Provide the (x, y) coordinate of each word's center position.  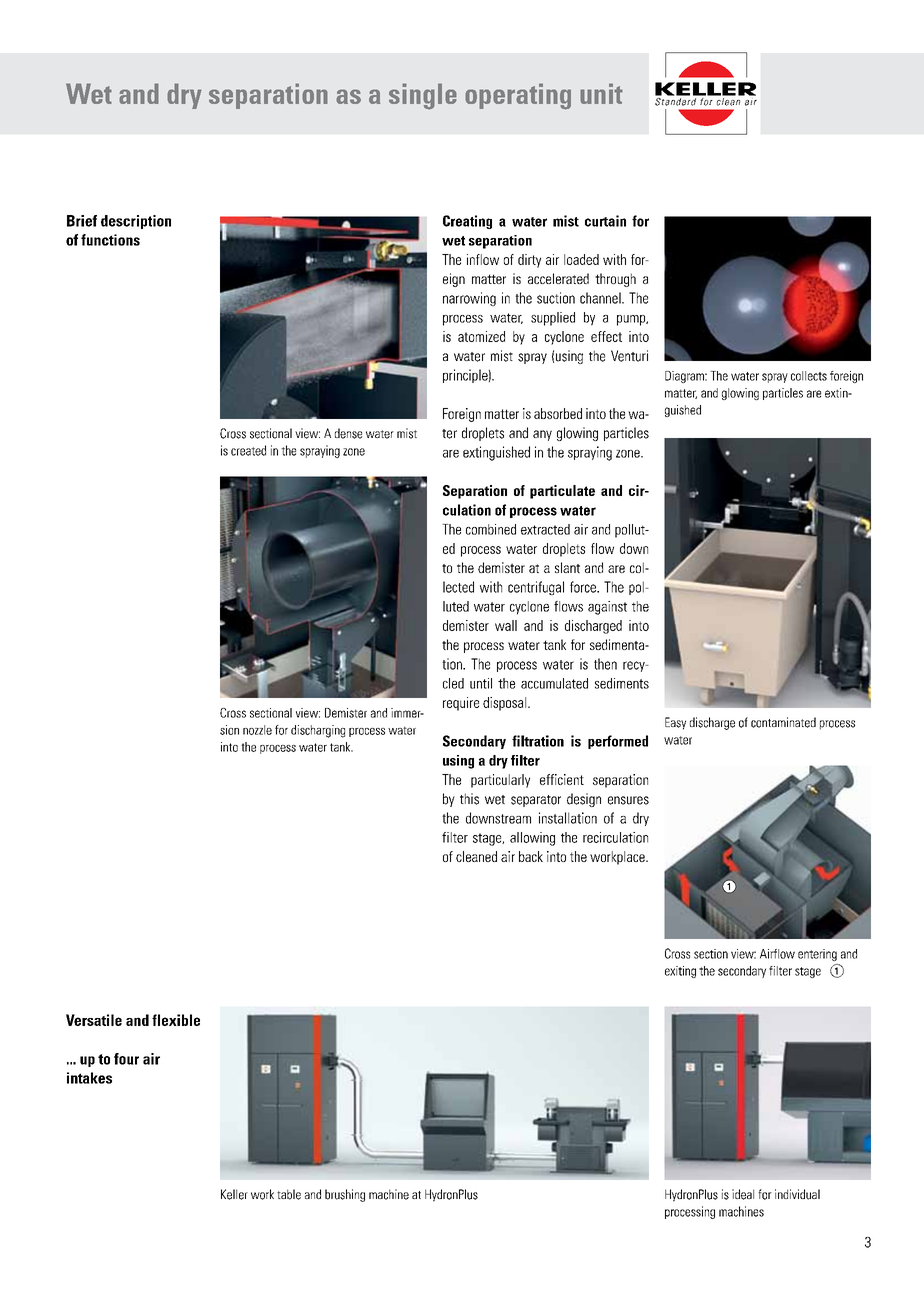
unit (601, 93)
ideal (743, 1194)
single (423, 96)
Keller (234, 1194)
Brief (82, 221)
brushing (345, 1195)
